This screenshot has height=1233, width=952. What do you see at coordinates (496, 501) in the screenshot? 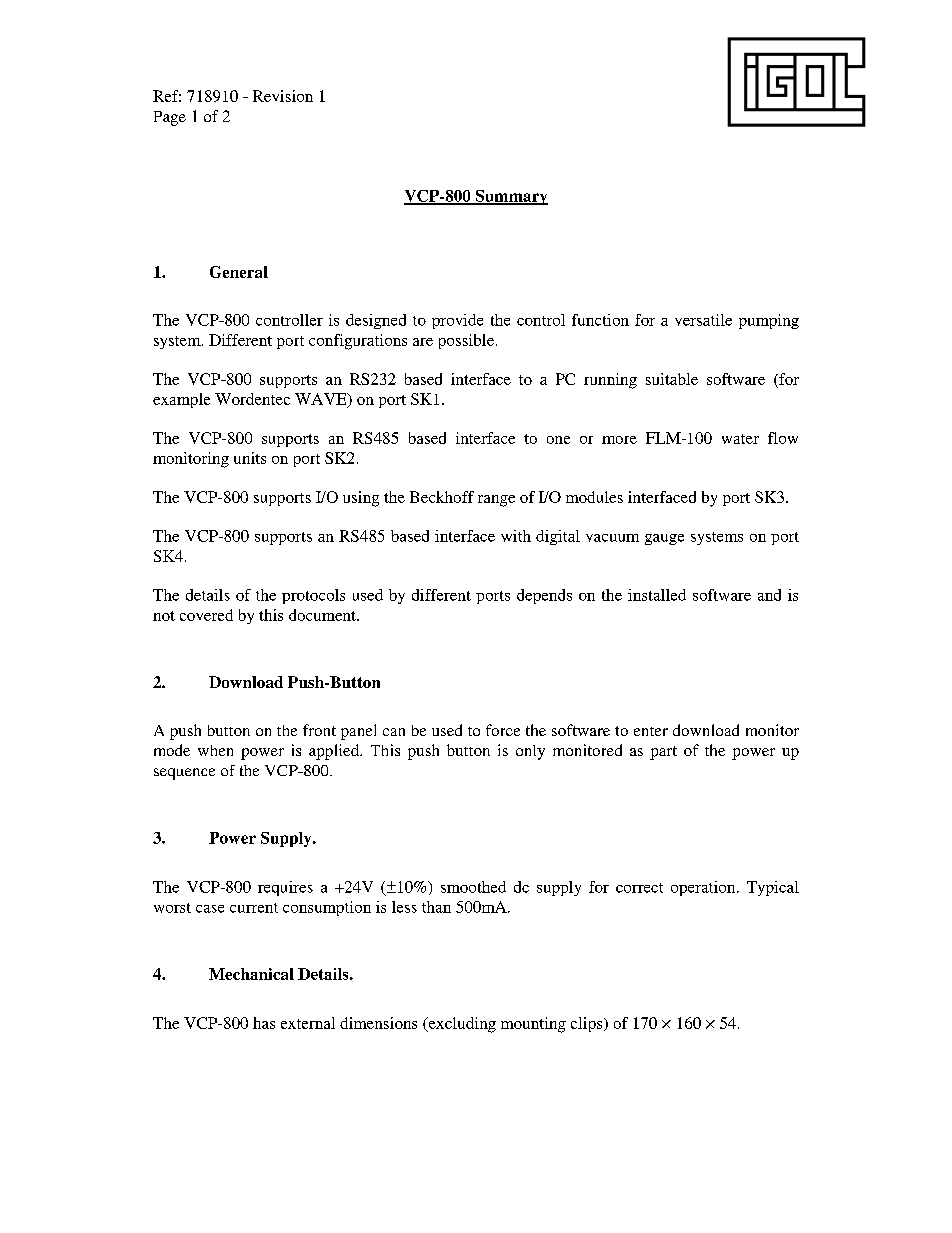
I see `range` at bounding box center [496, 501].
